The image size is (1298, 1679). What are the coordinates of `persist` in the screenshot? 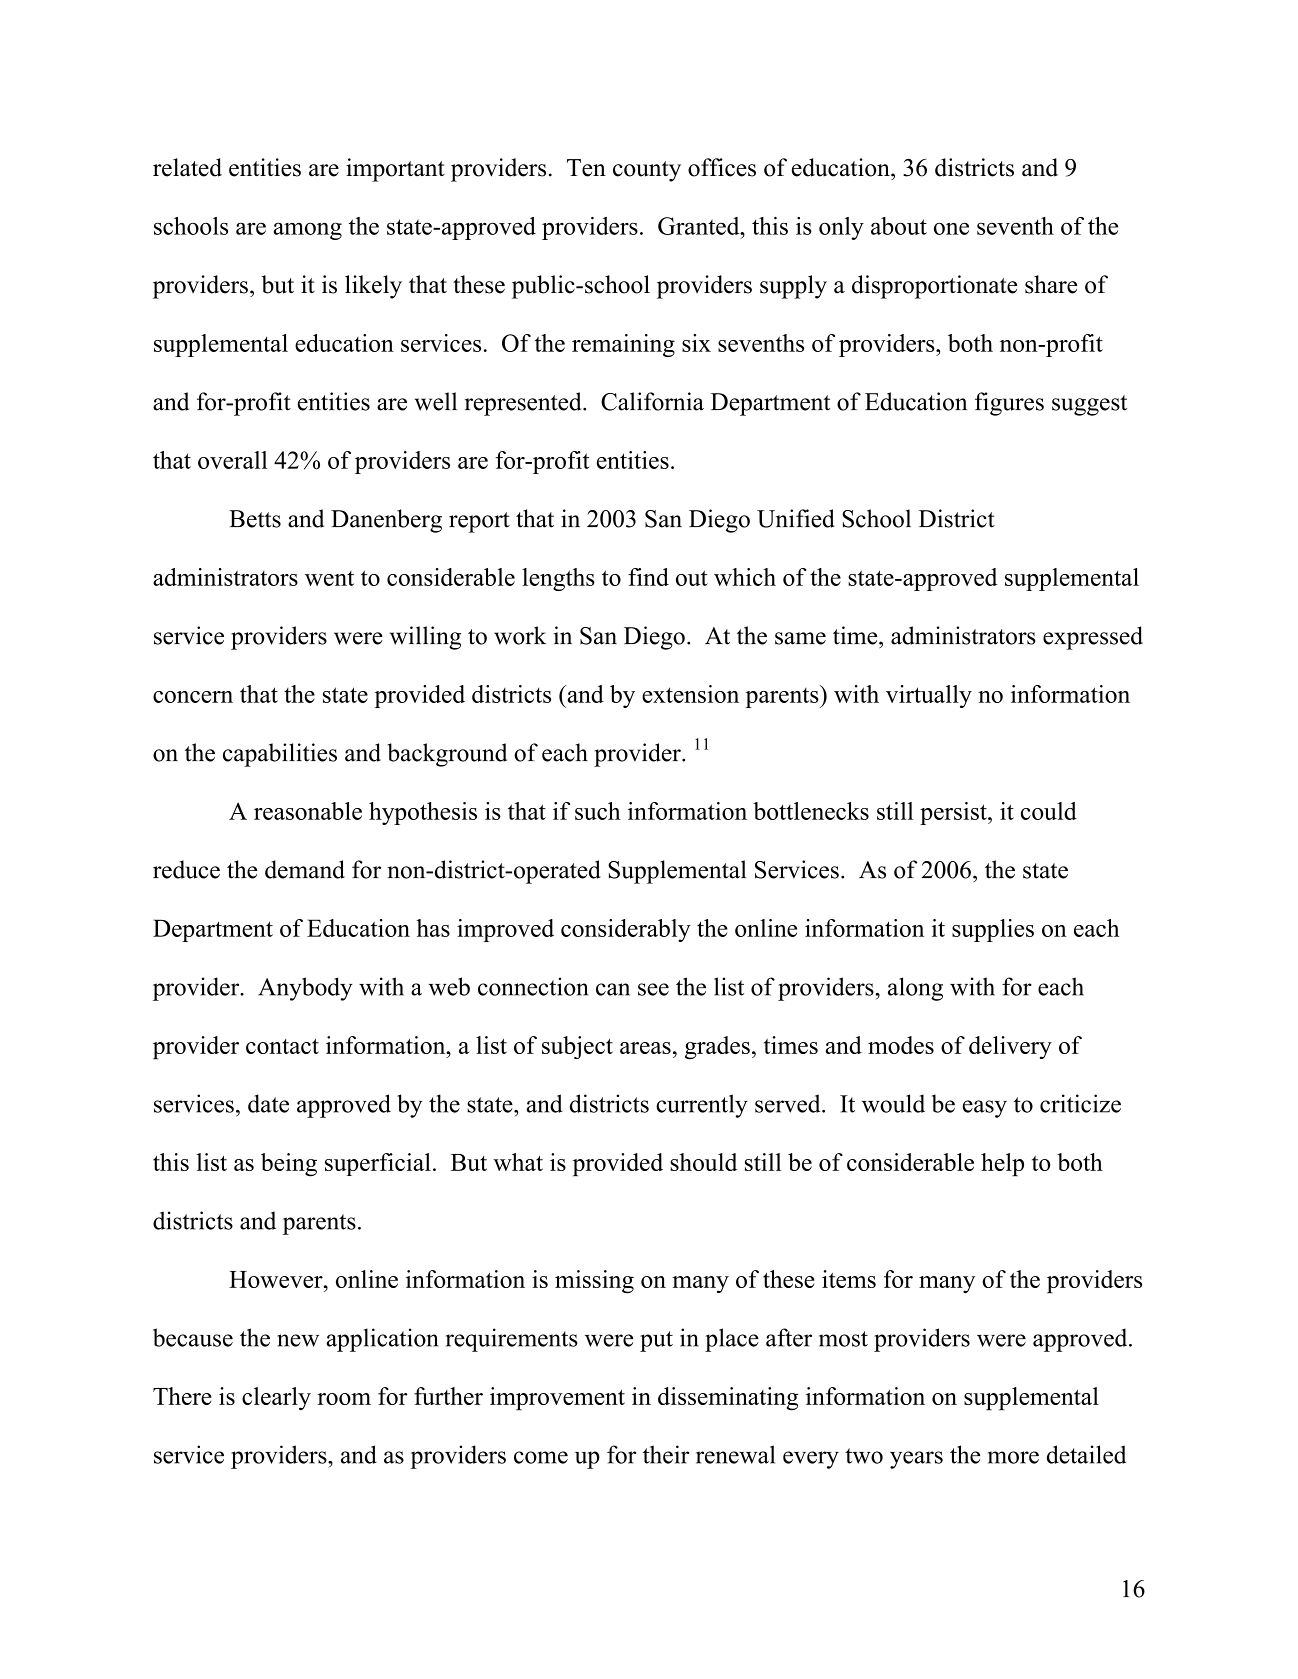 It's located at (954, 813).
